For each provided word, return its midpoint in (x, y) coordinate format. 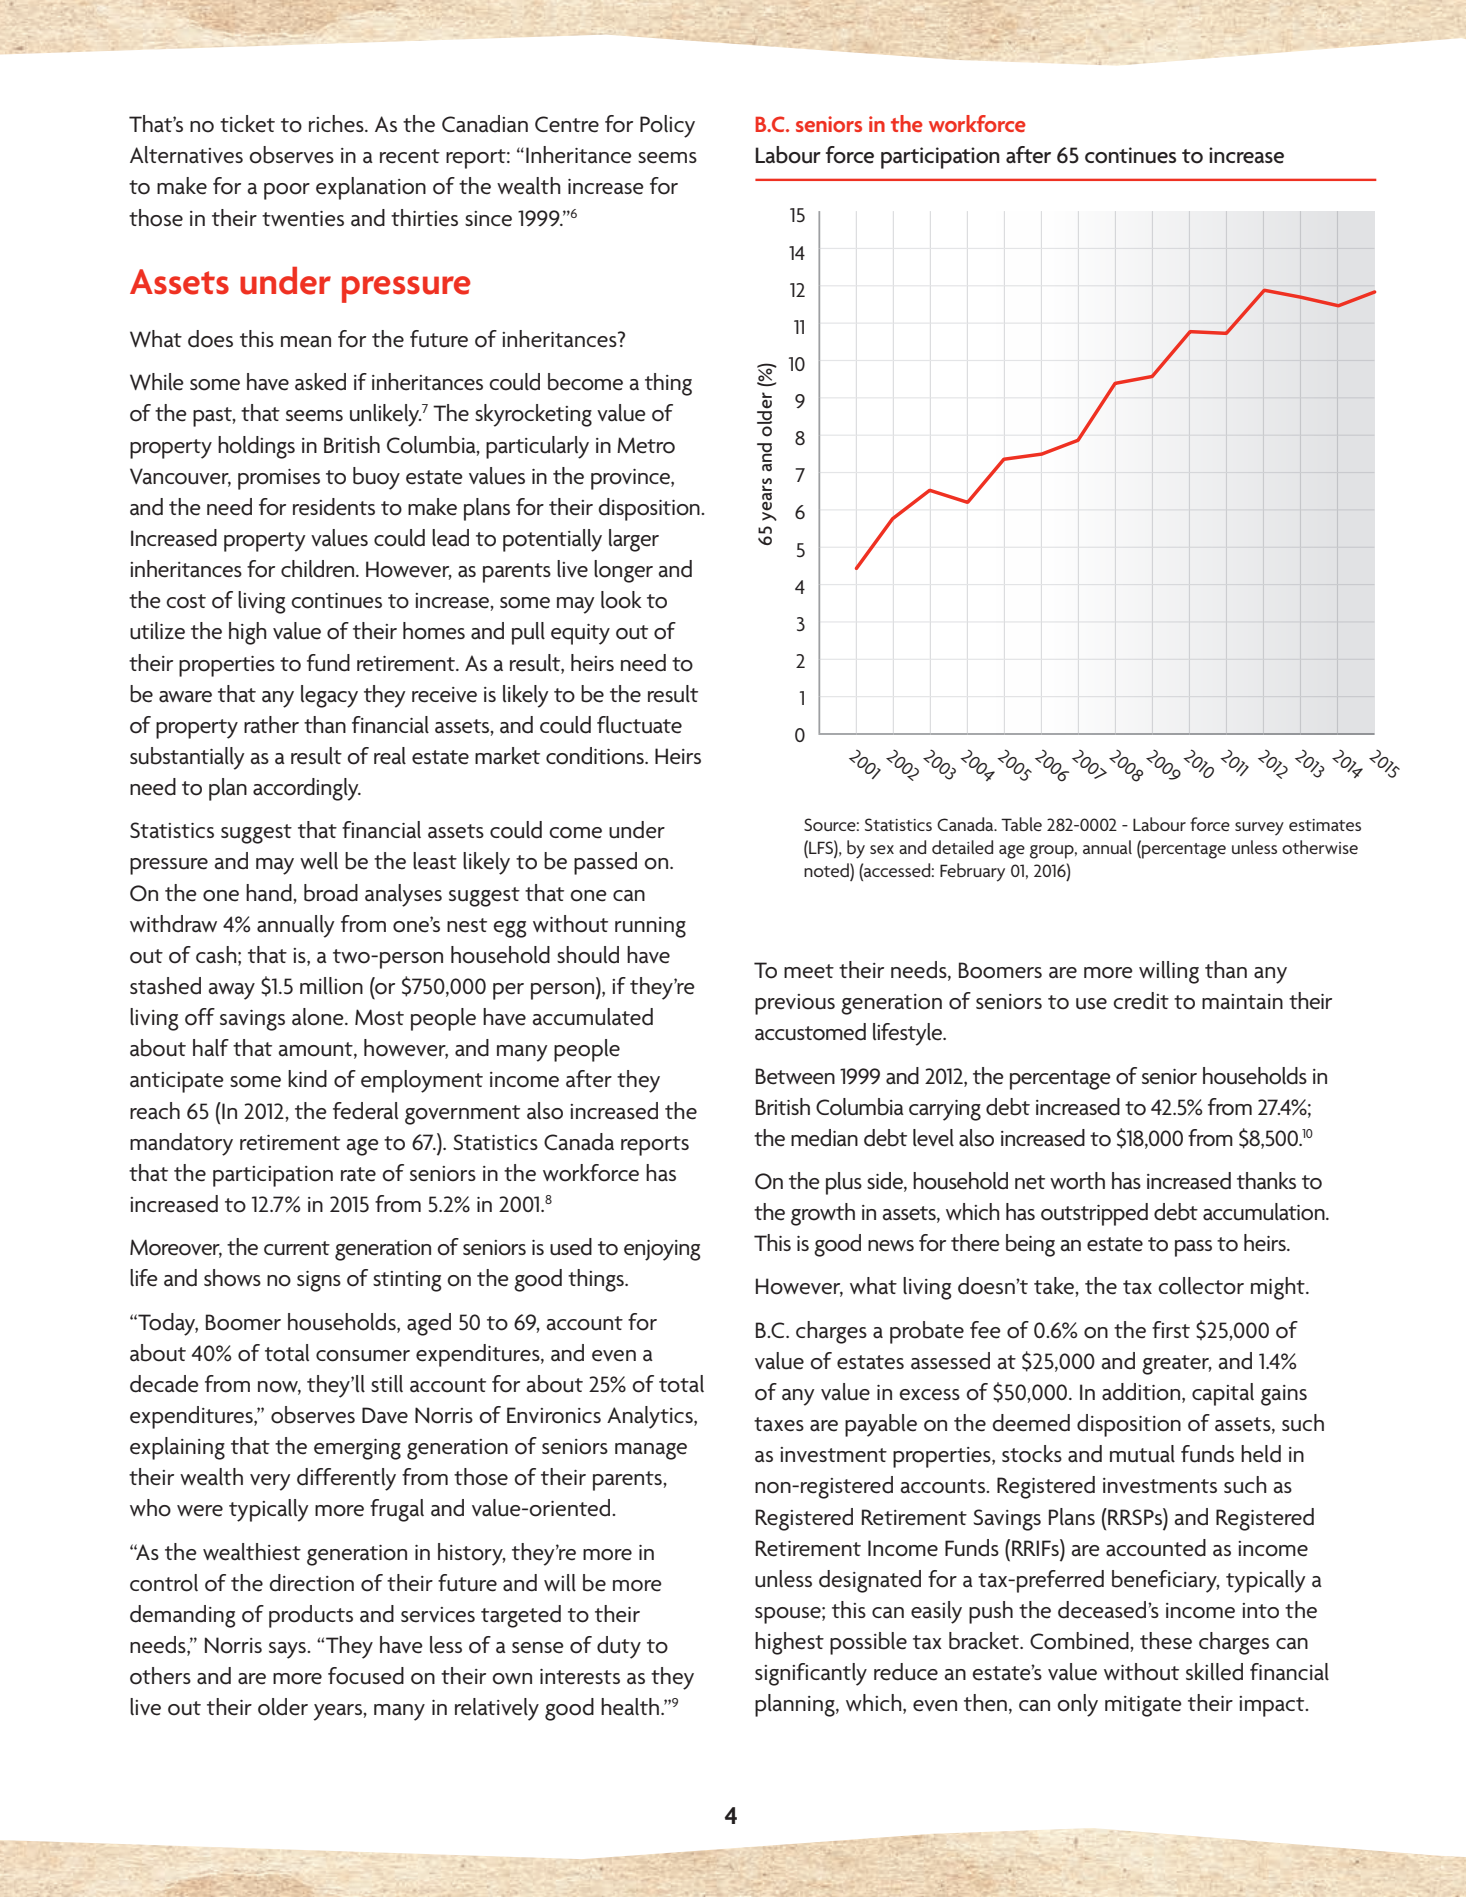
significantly (811, 1674)
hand (270, 893)
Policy (667, 126)
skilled (1214, 1672)
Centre (567, 124)
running (650, 927)
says (288, 1650)
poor (287, 191)
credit (1141, 1001)
